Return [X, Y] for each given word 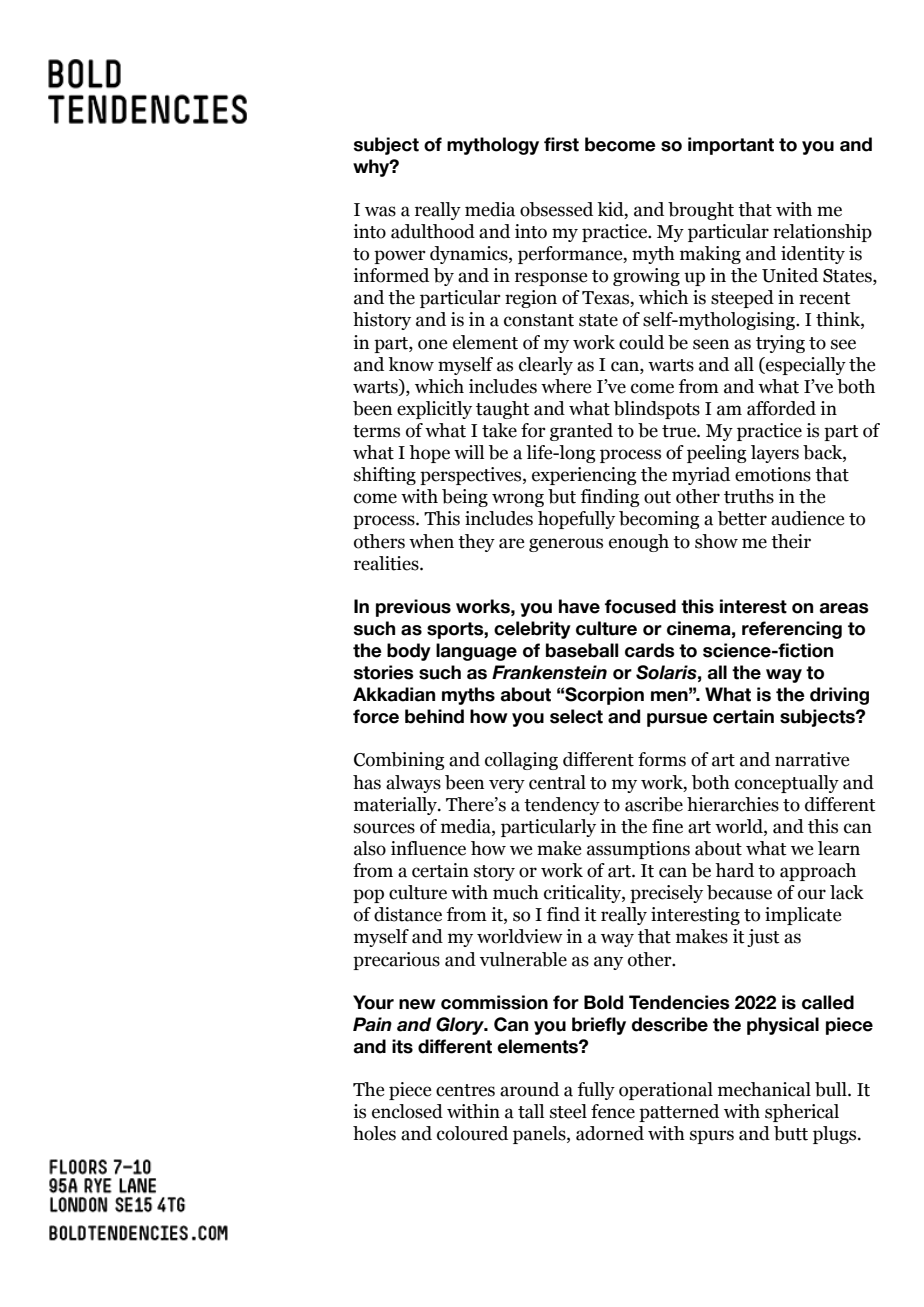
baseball [582, 650]
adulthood [433, 231]
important [731, 146]
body [409, 652]
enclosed [407, 1111]
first [561, 144]
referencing [792, 630]
